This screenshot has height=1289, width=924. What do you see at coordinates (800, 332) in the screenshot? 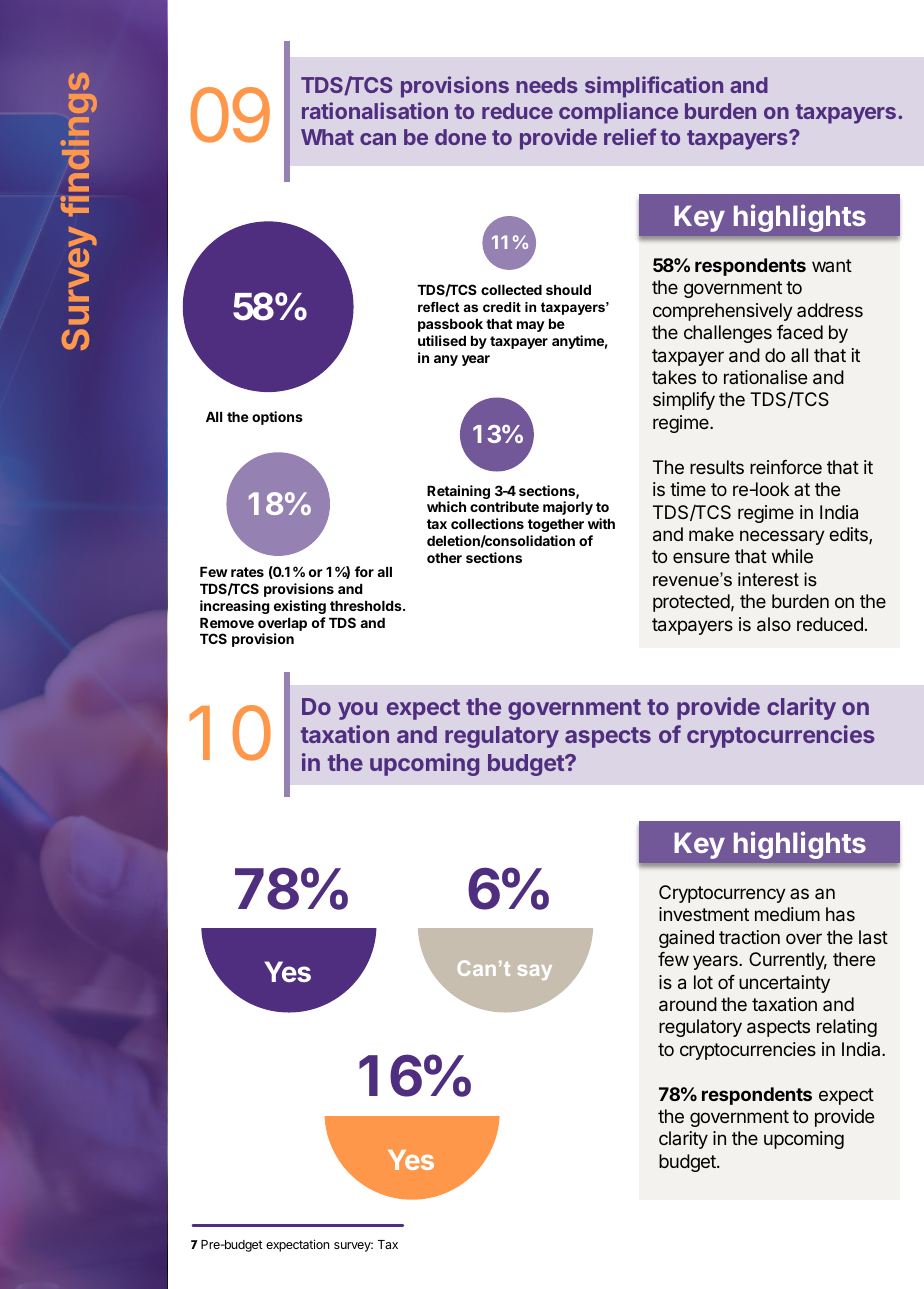
I see `faced` at bounding box center [800, 332].
